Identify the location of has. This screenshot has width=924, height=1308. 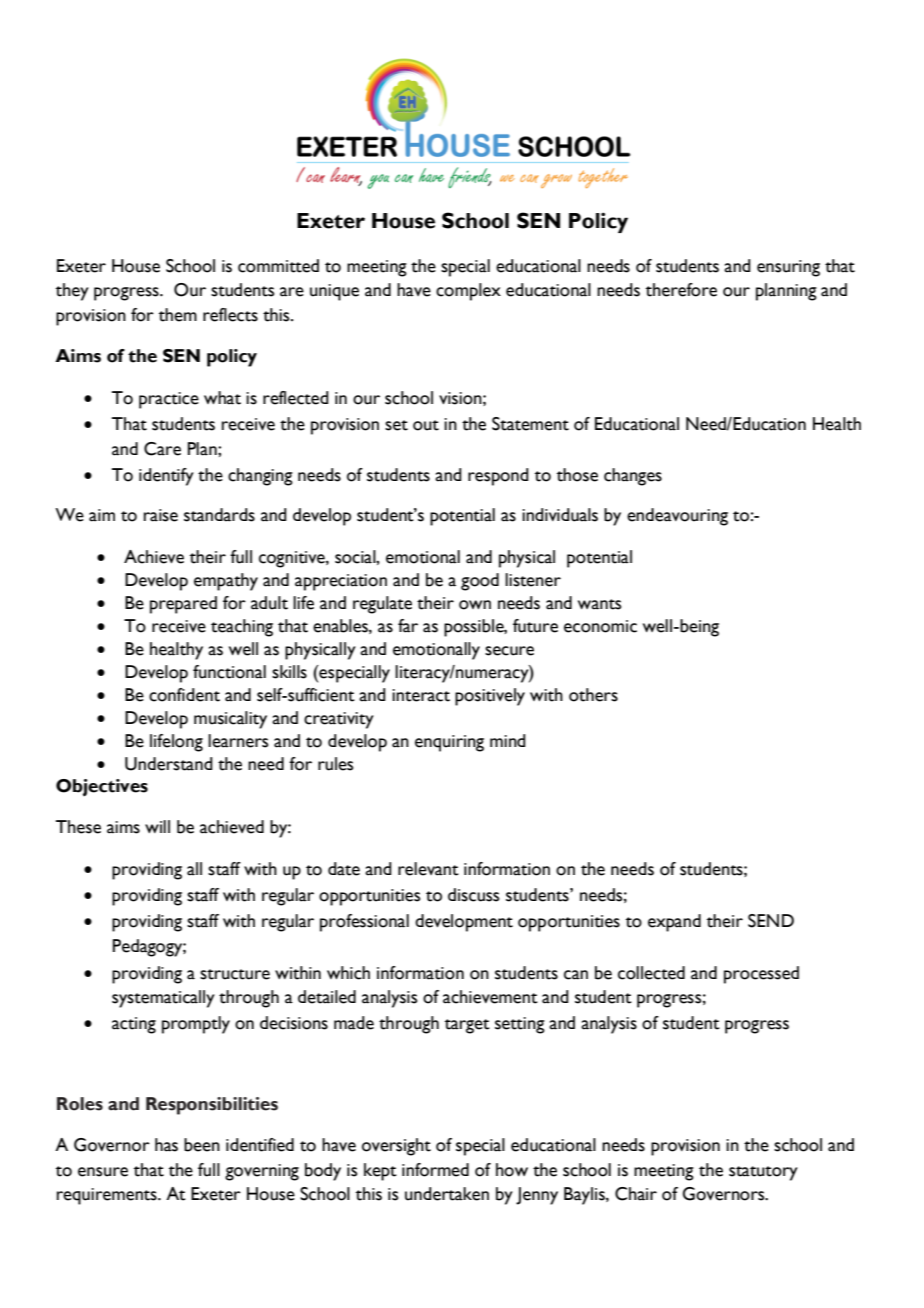
(166, 1145).
